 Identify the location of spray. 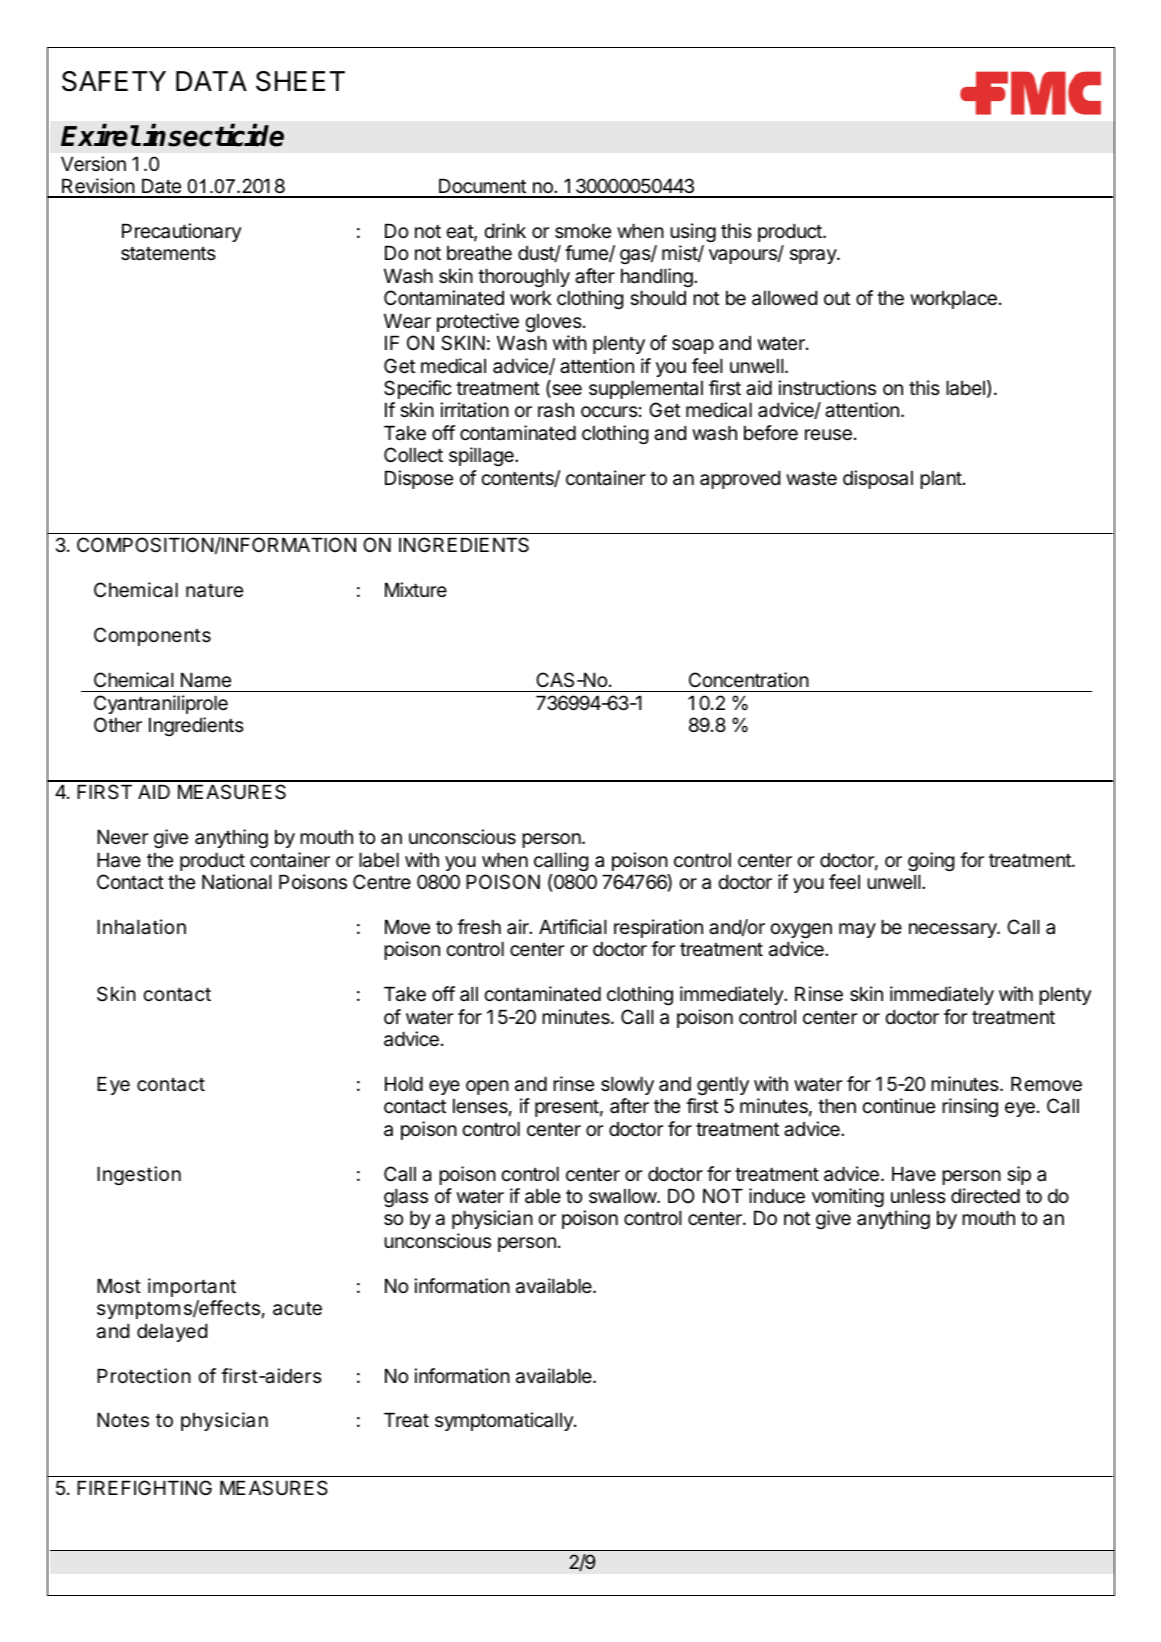
(814, 256).
